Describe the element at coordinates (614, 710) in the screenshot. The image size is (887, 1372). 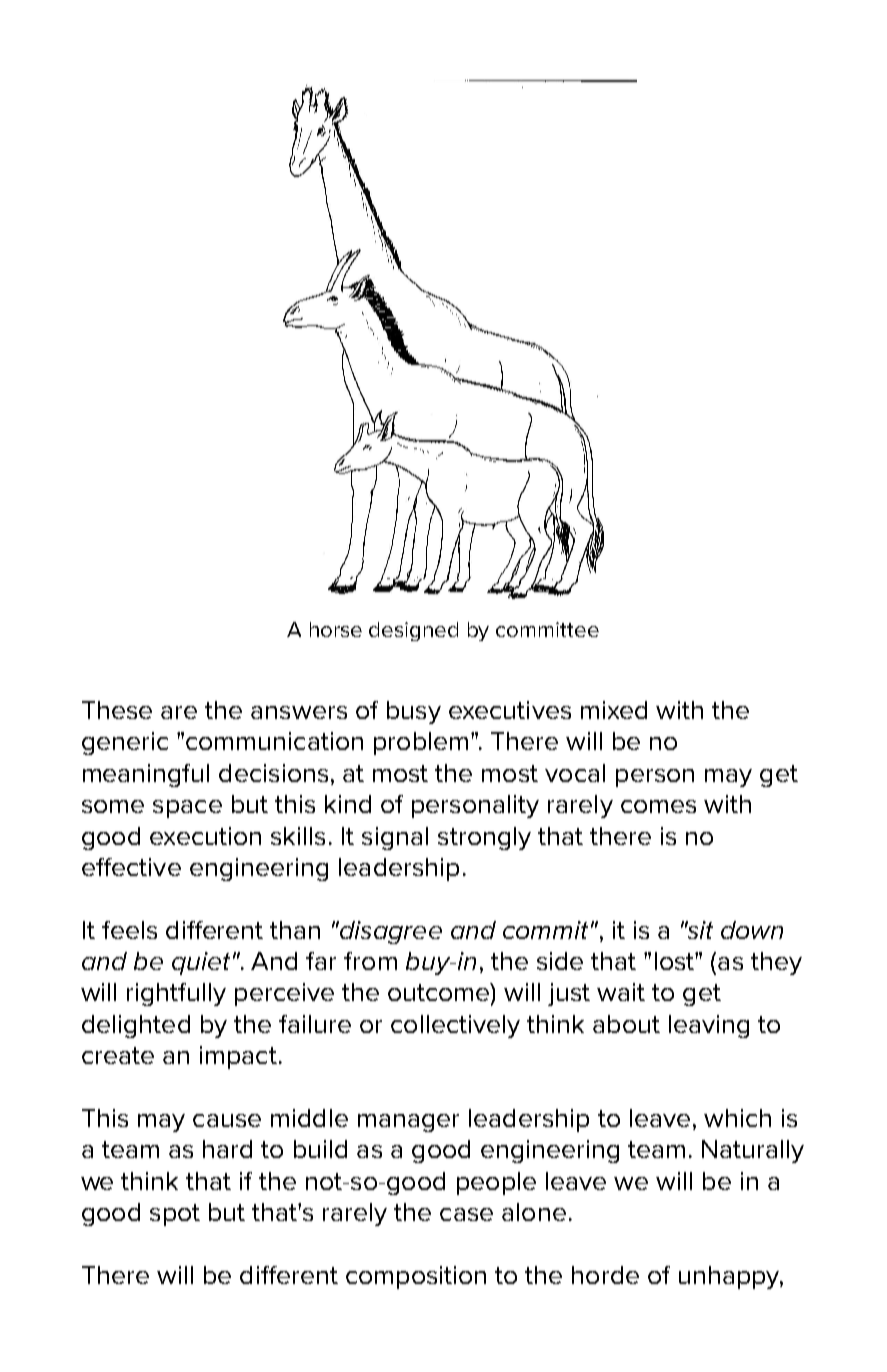
I see `mixed` at that location.
